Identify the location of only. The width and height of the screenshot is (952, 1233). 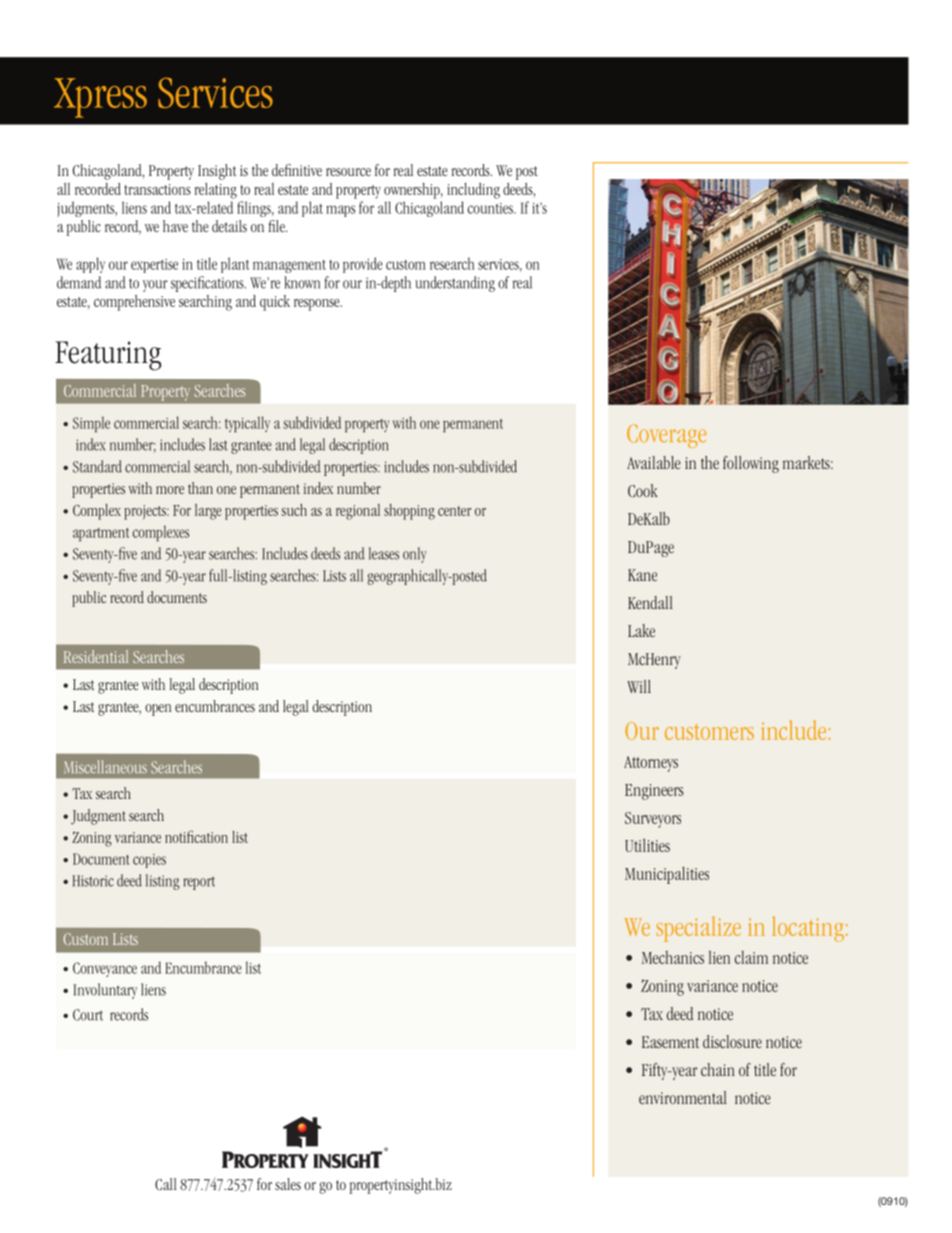
(415, 555).
